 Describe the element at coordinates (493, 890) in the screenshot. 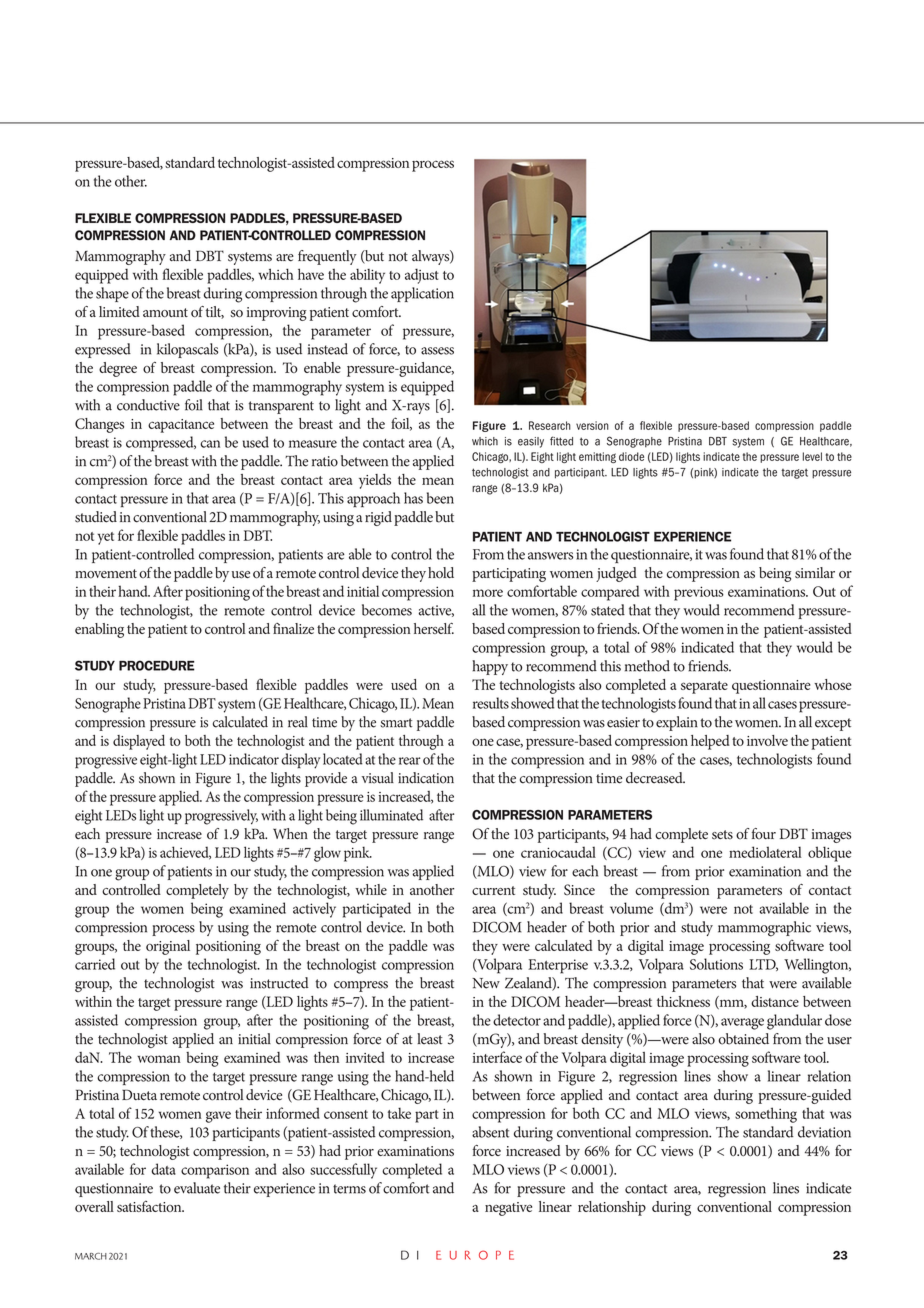

I see `current` at that location.
